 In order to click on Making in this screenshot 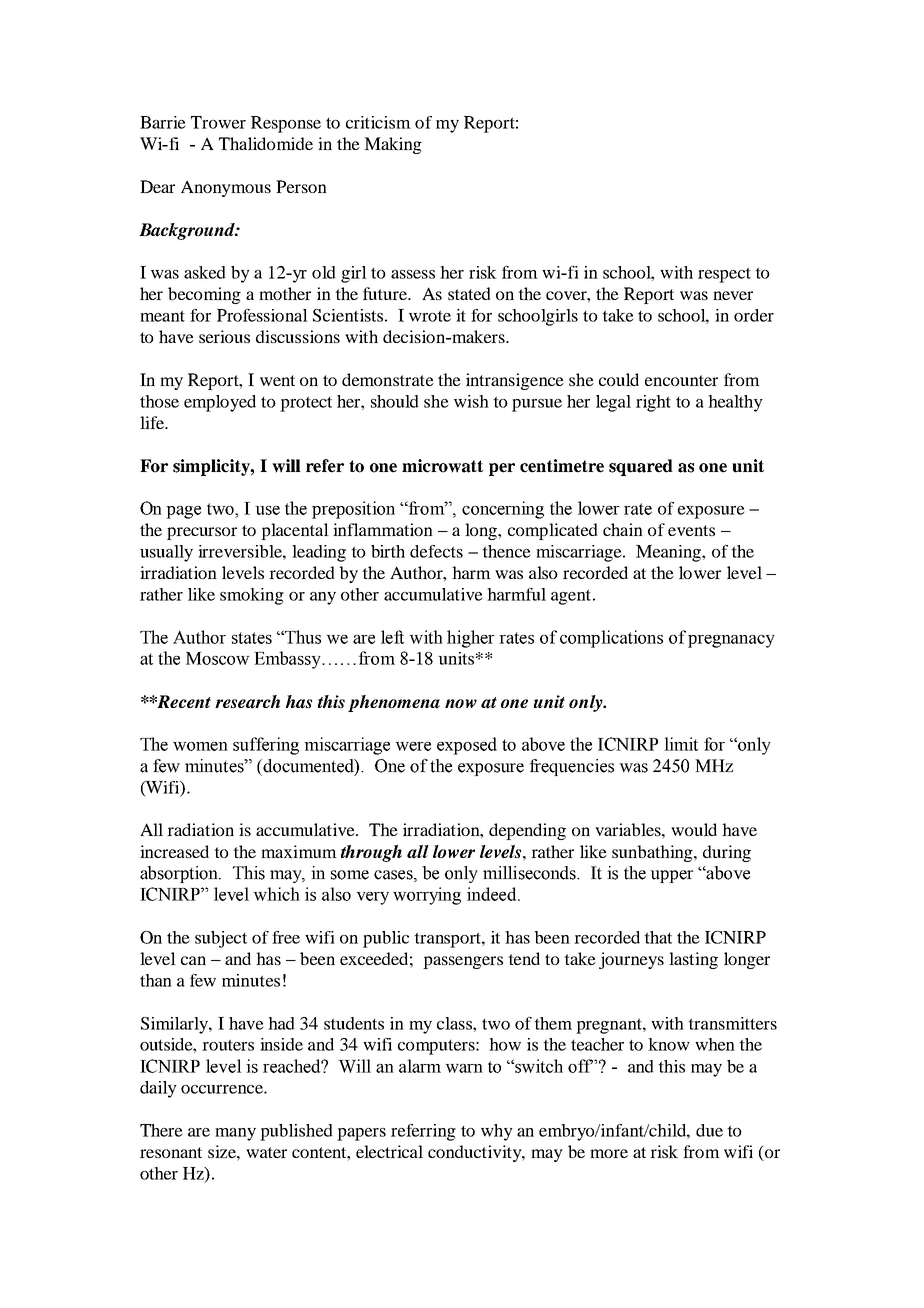, I will do `click(393, 145)`.
